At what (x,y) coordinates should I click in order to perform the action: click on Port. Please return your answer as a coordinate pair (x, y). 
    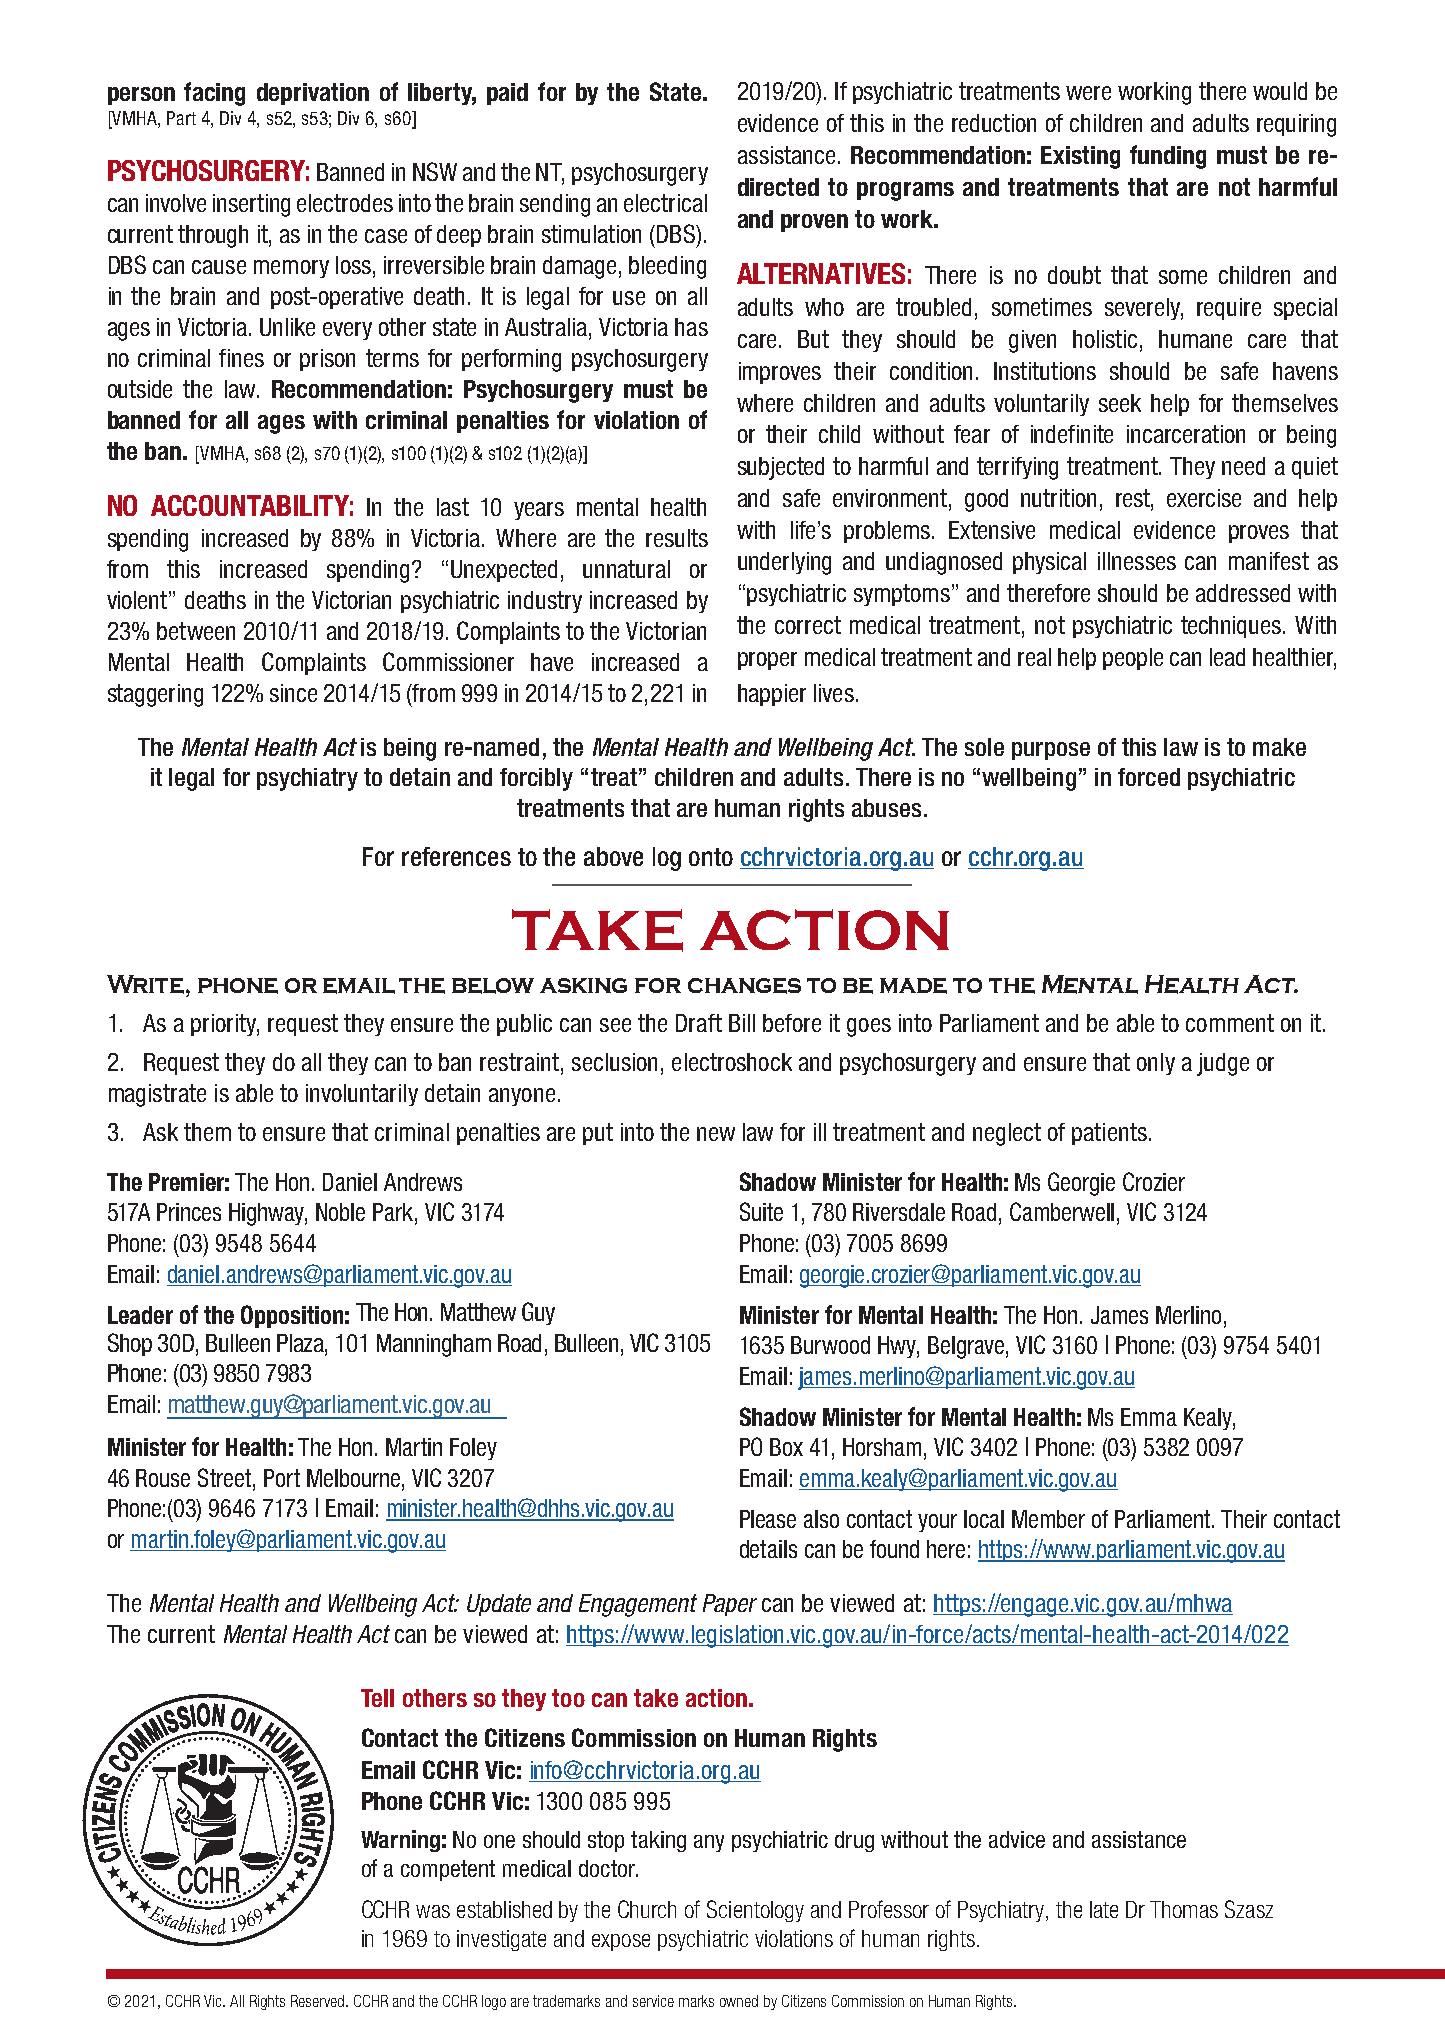
    Looking at the image, I should click on (282, 1478).
